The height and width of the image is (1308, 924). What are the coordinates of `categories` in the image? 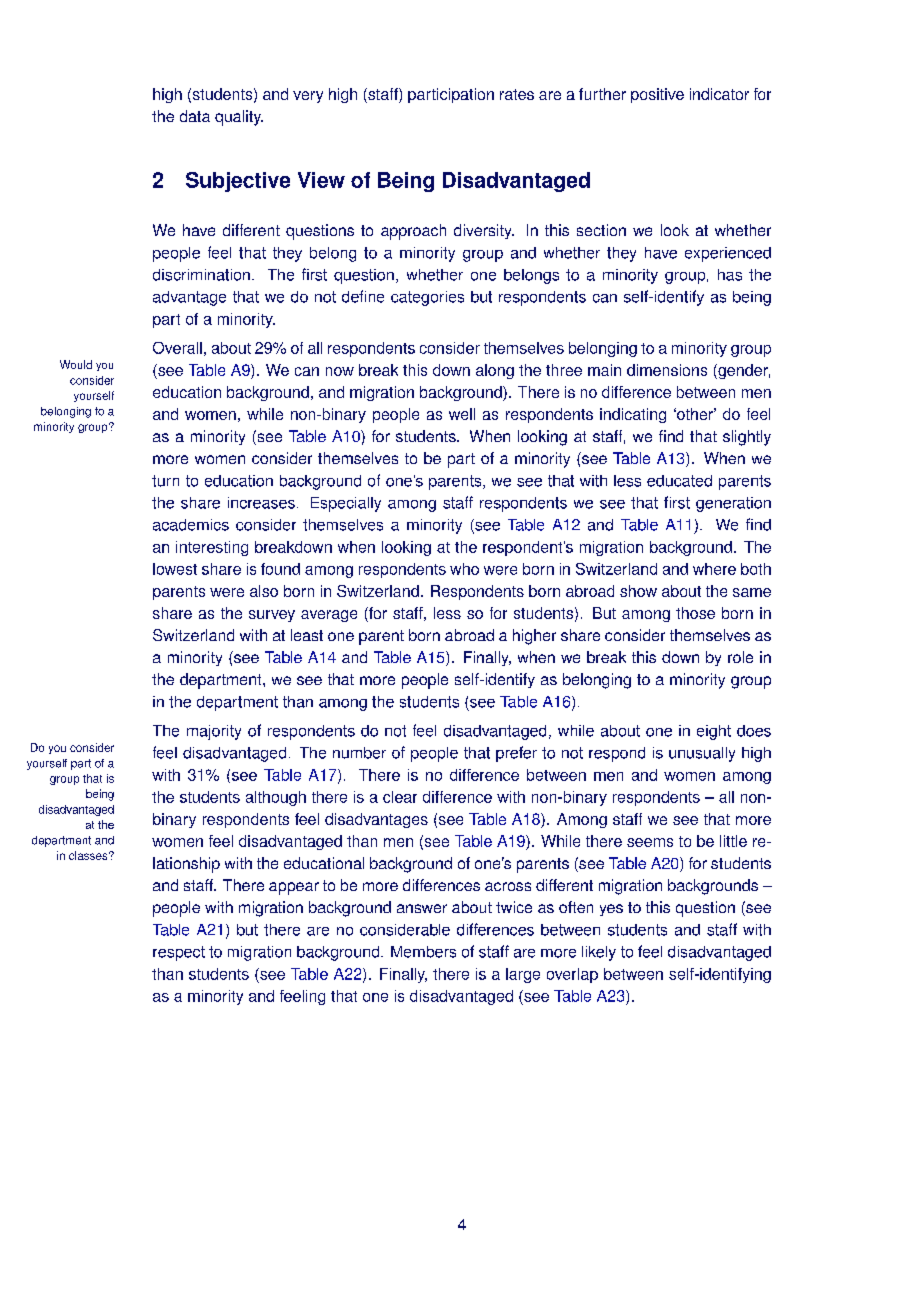 It's located at (427, 298).
